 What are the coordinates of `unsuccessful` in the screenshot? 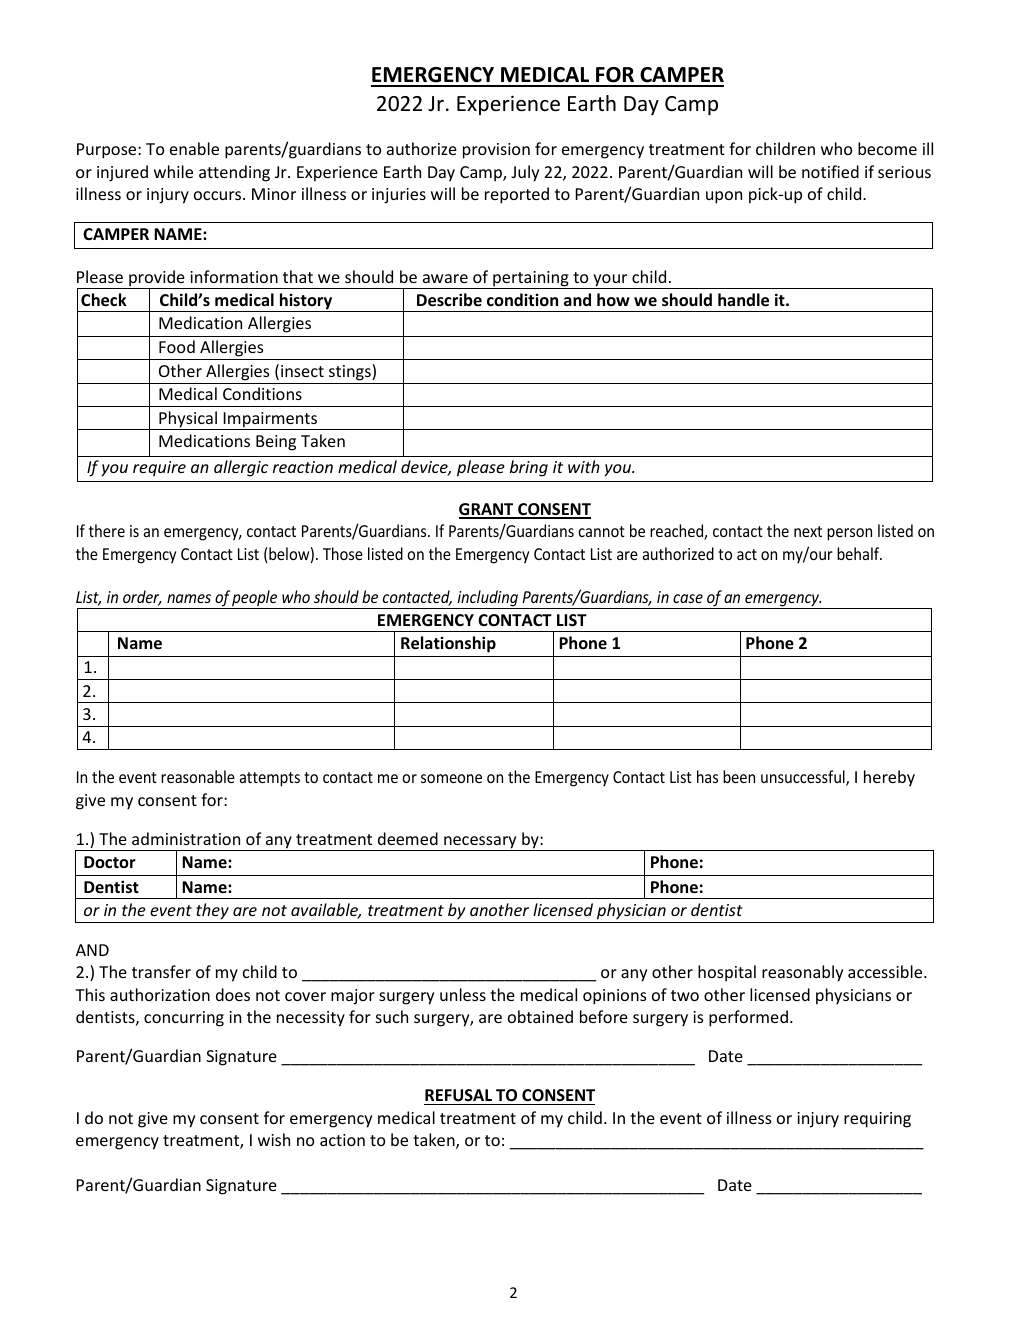 It's located at (804, 778).
